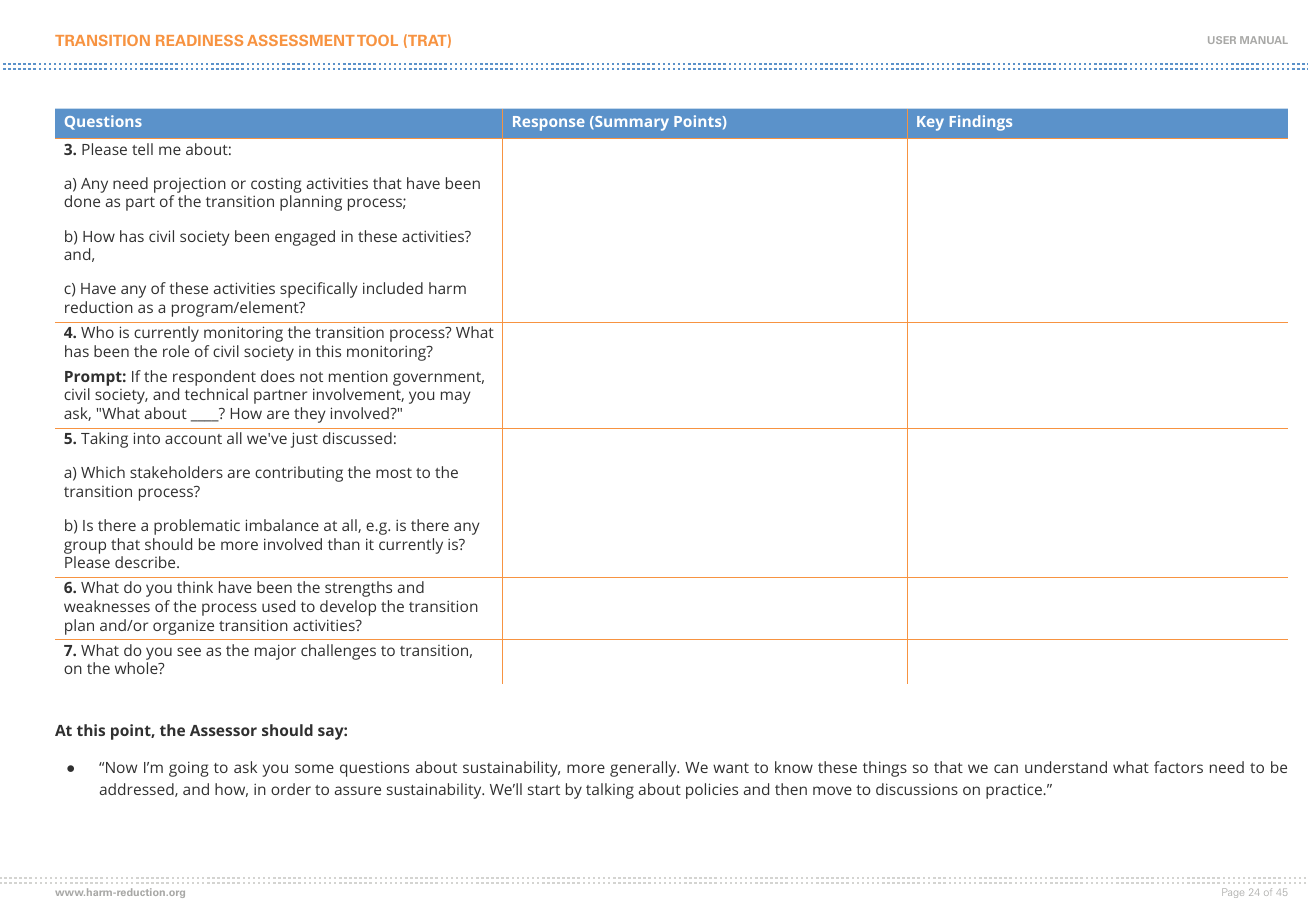  I want to click on Assessor, so click(223, 730).
